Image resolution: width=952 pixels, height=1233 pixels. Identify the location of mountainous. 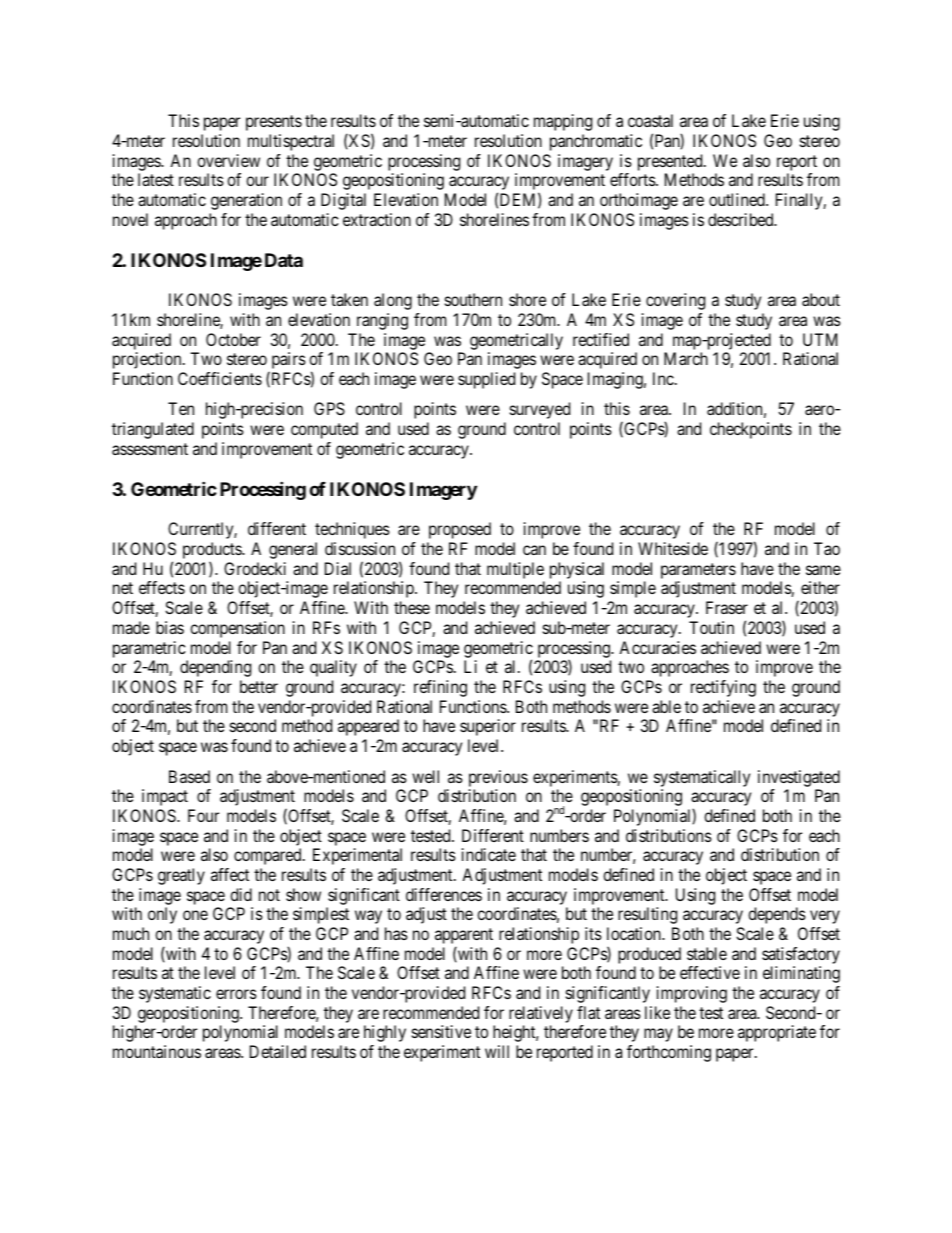
(157, 1051).
